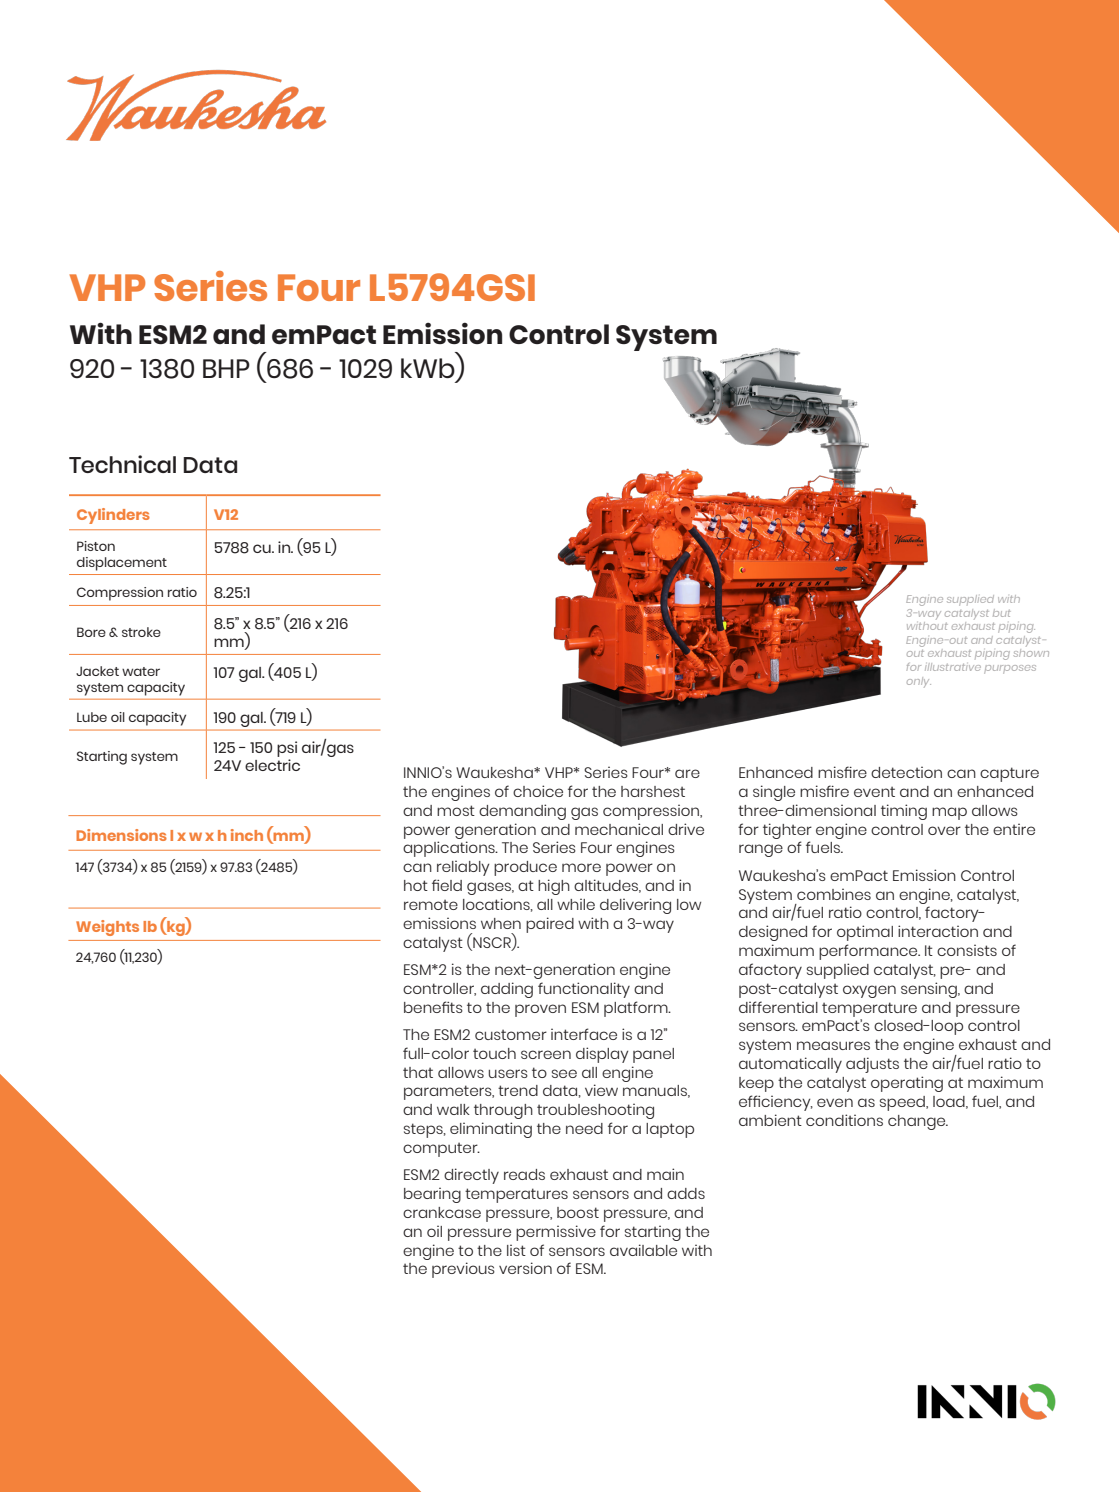 The height and width of the page is (1492, 1119). Describe the element at coordinates (226, 368) in the page. I see `BHP` at that location.
